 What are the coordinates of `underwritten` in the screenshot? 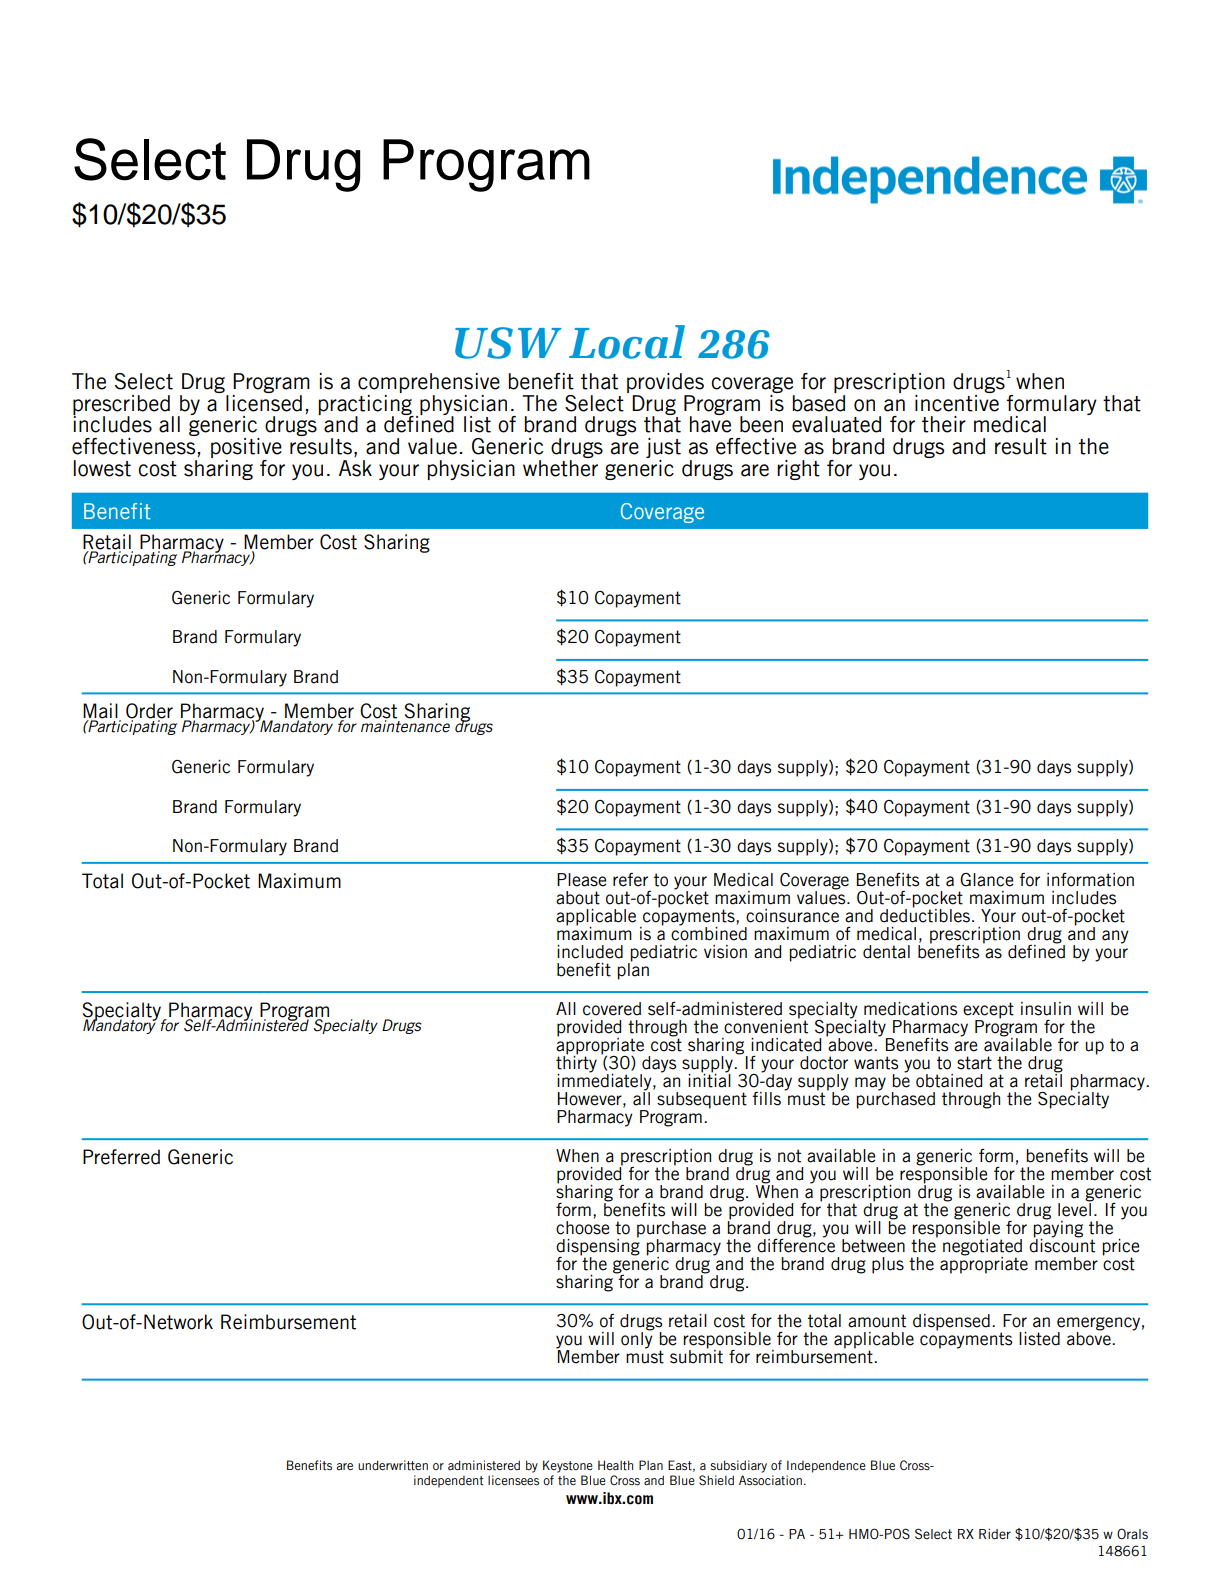 It's located at (393, 1465).
